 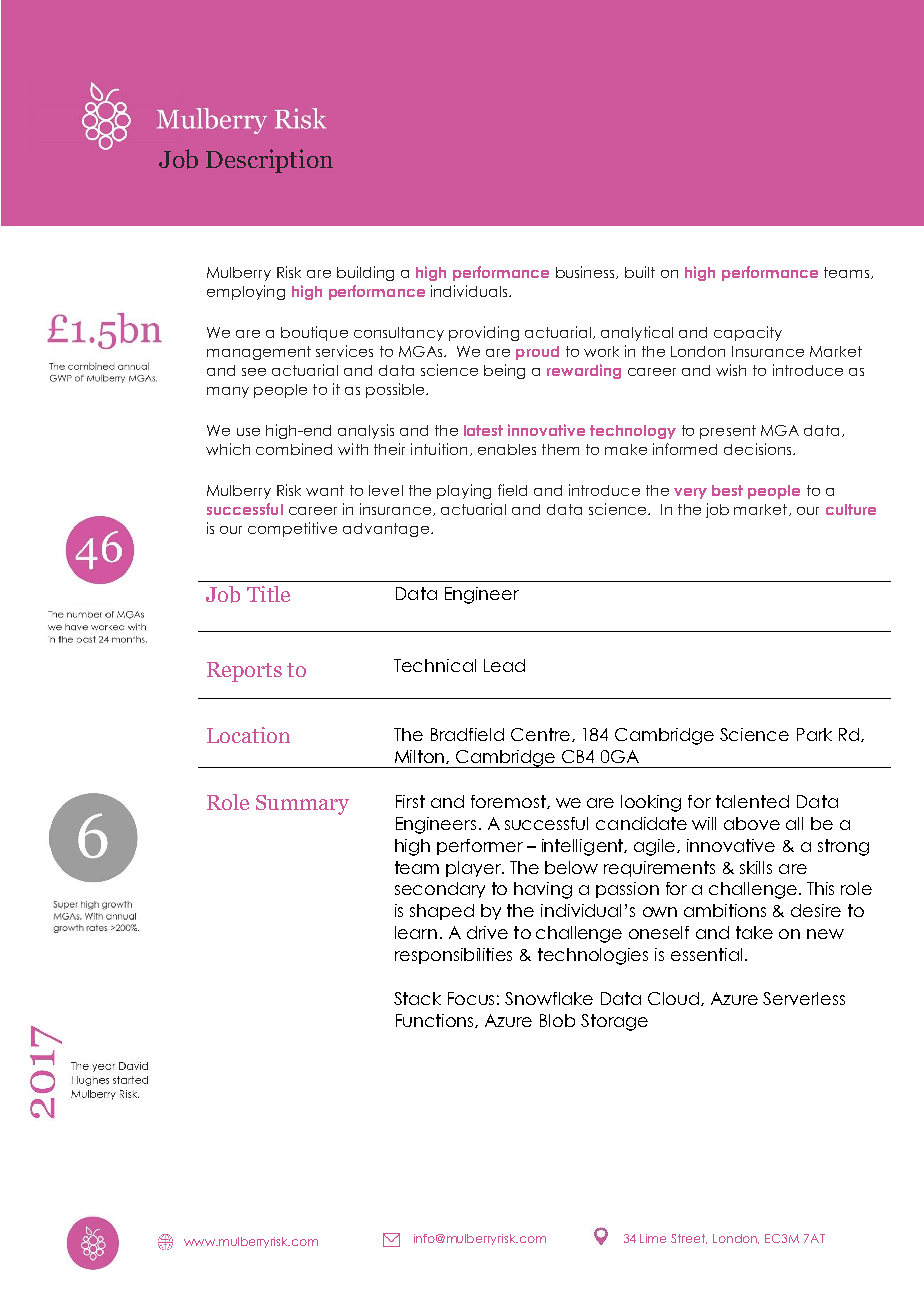 What do you see at coordinates (417, 998) in the document?
I see `Stack` at bounding box center [417, 998].
